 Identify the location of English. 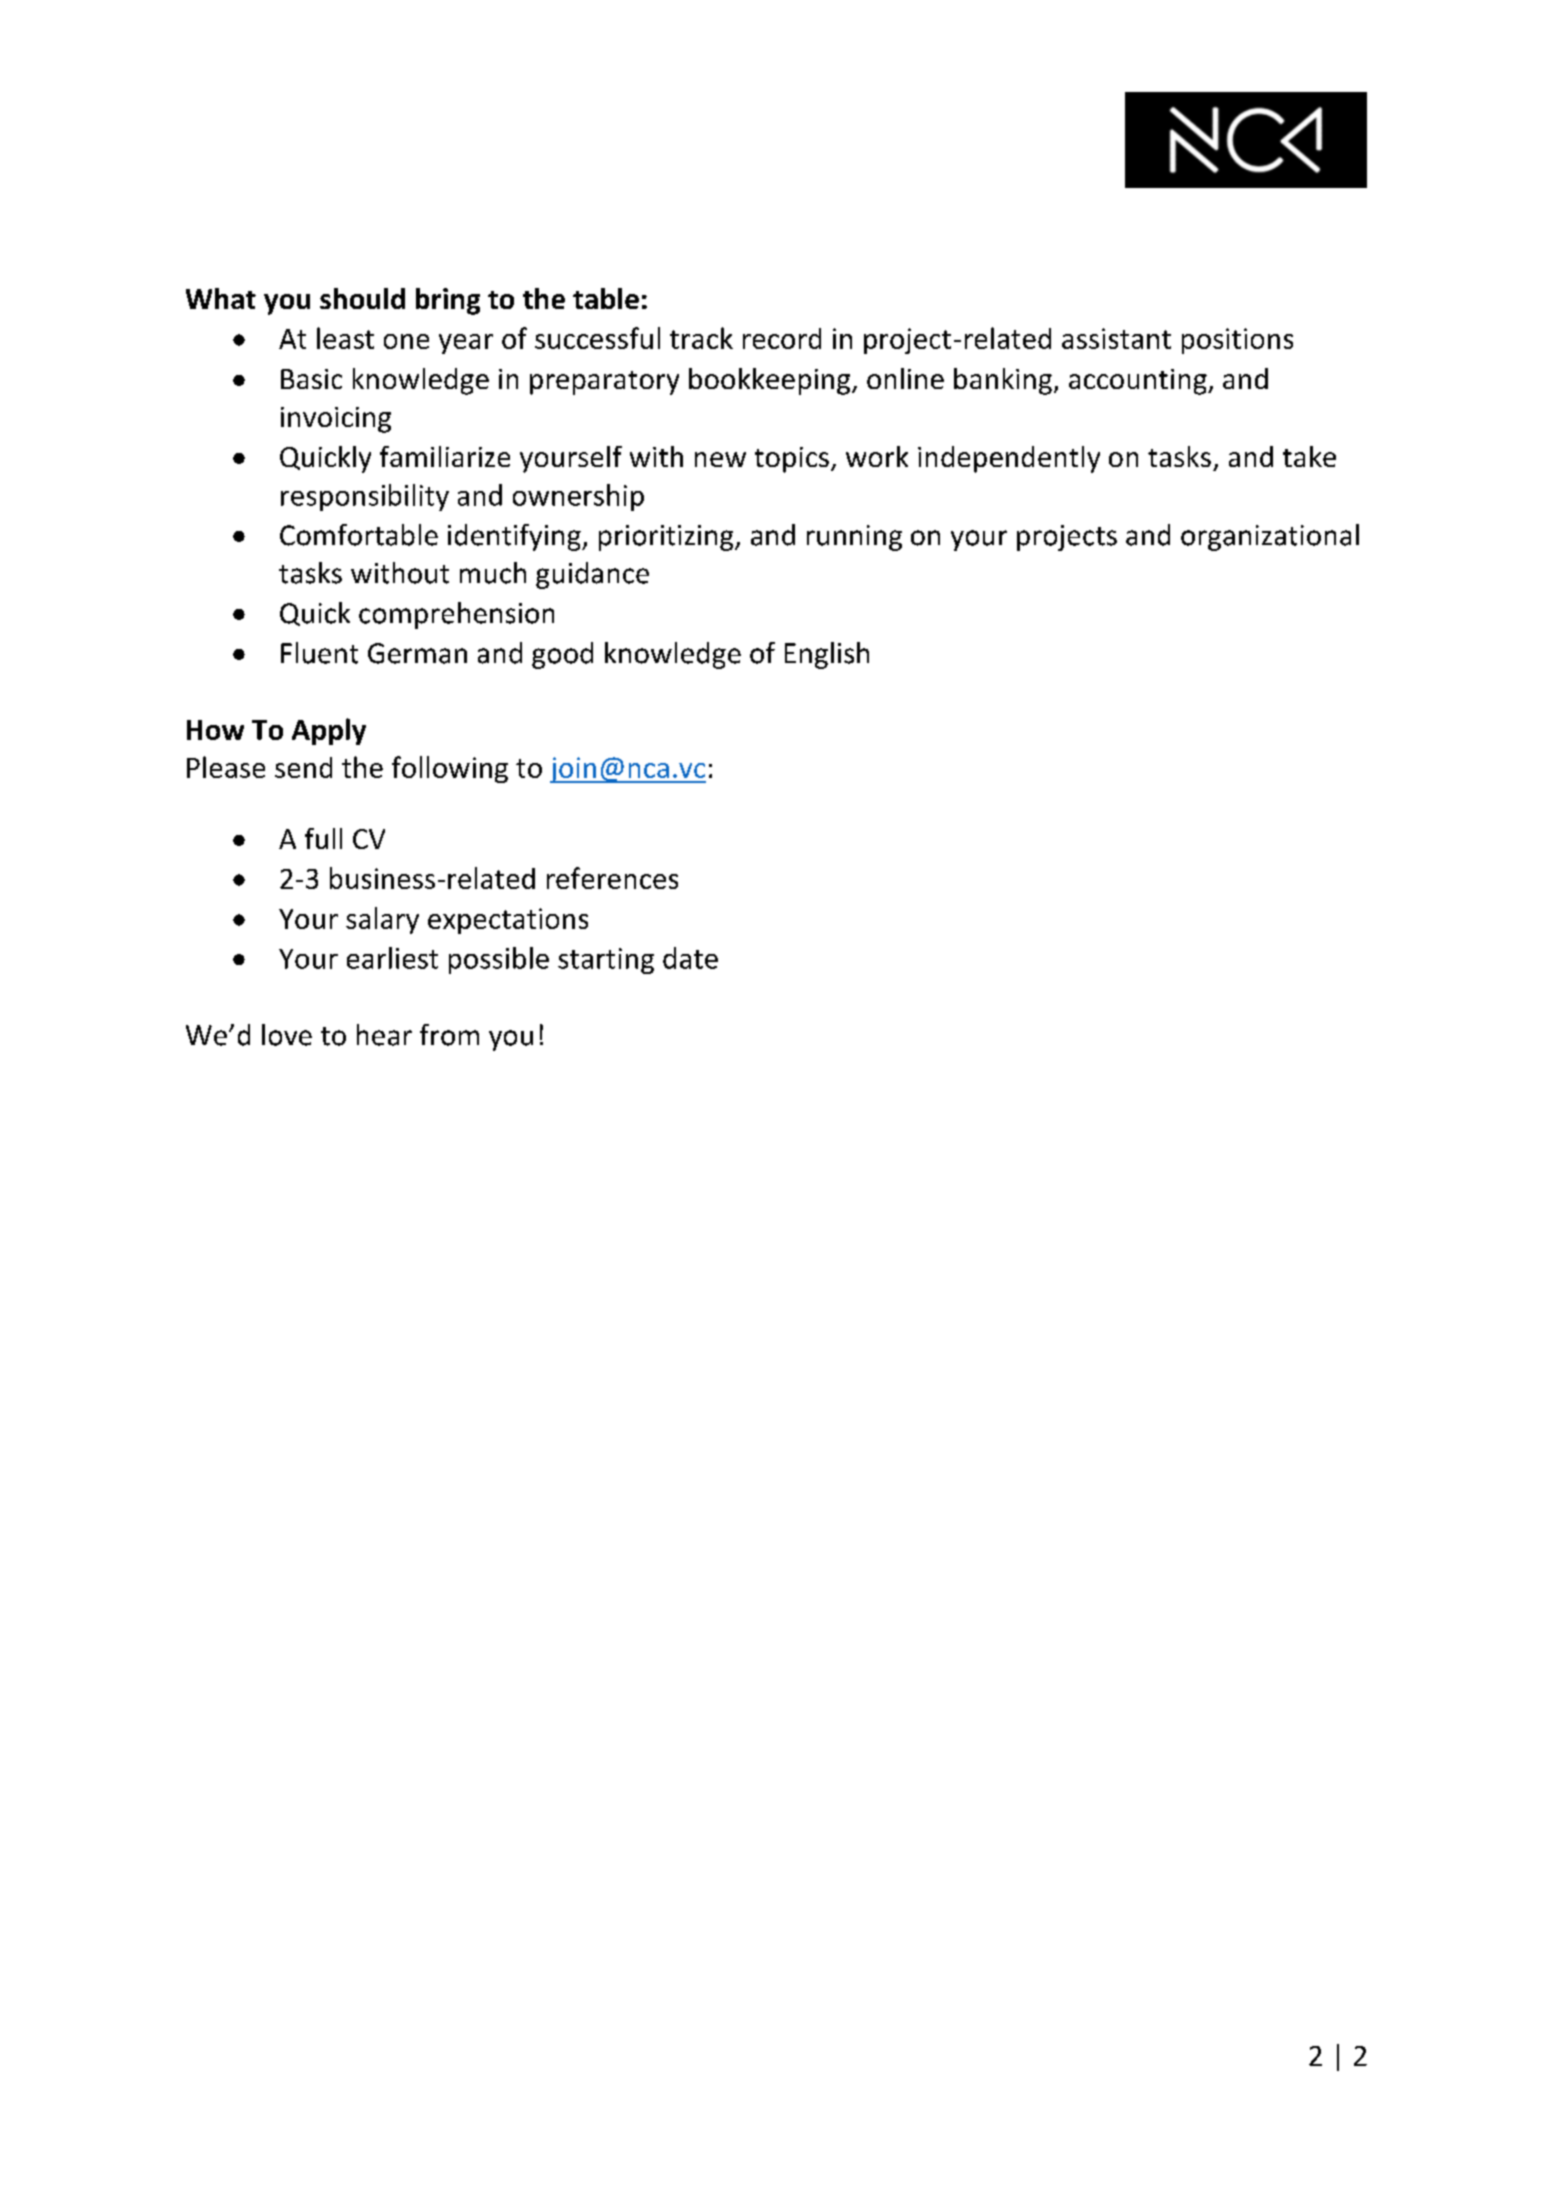
(827, 655).
